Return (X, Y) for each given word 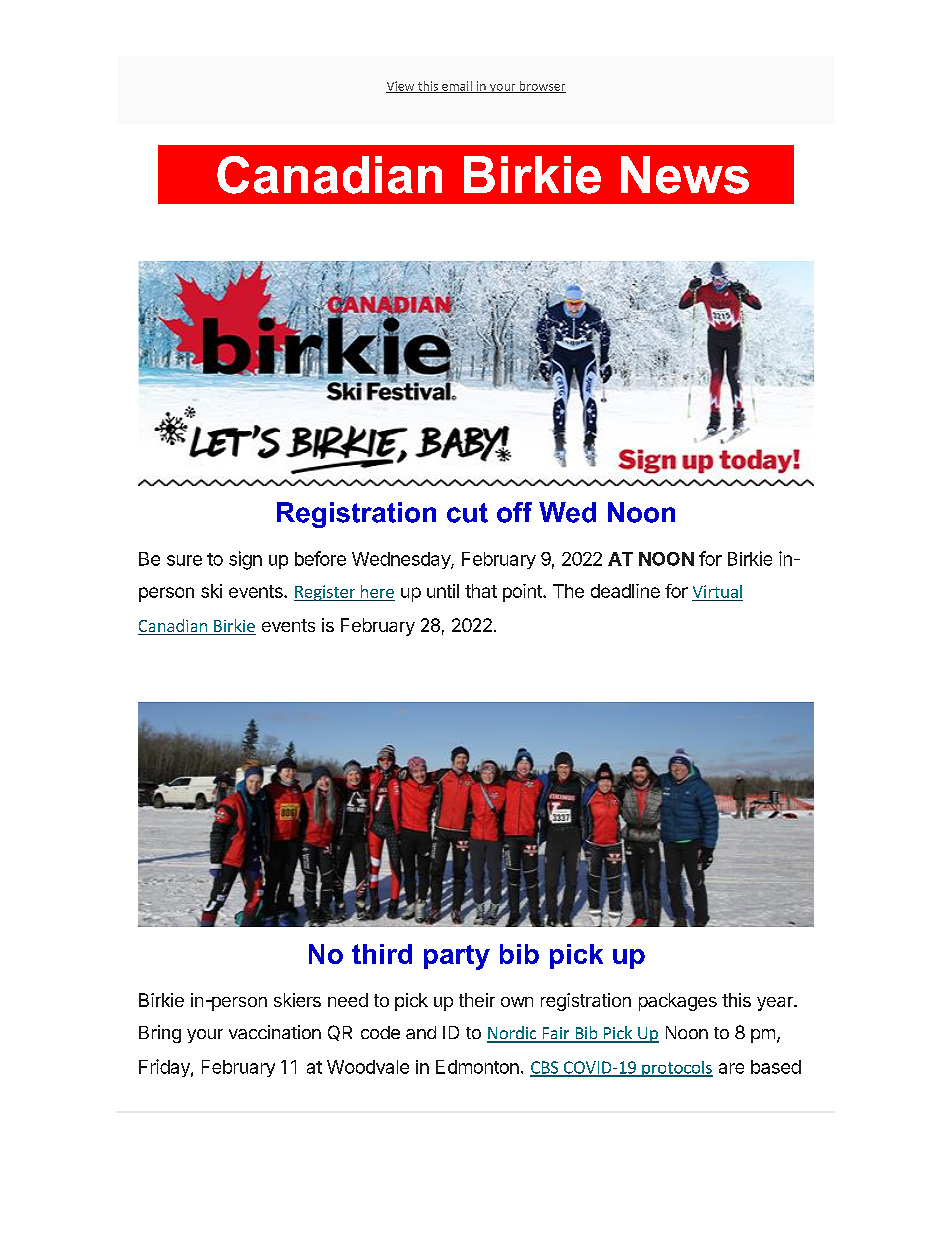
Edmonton (477, 1067)
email (457, 87)
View (401, 87)
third (382, 954)
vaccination (275, 1032)
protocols (676, 1069)
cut (467, 513)
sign (245, 560)
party (457, 957)
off (514, 512)
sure (184, 560)
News (685, 175)
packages (678, 1002)
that (481, 591)
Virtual (717, 591)
